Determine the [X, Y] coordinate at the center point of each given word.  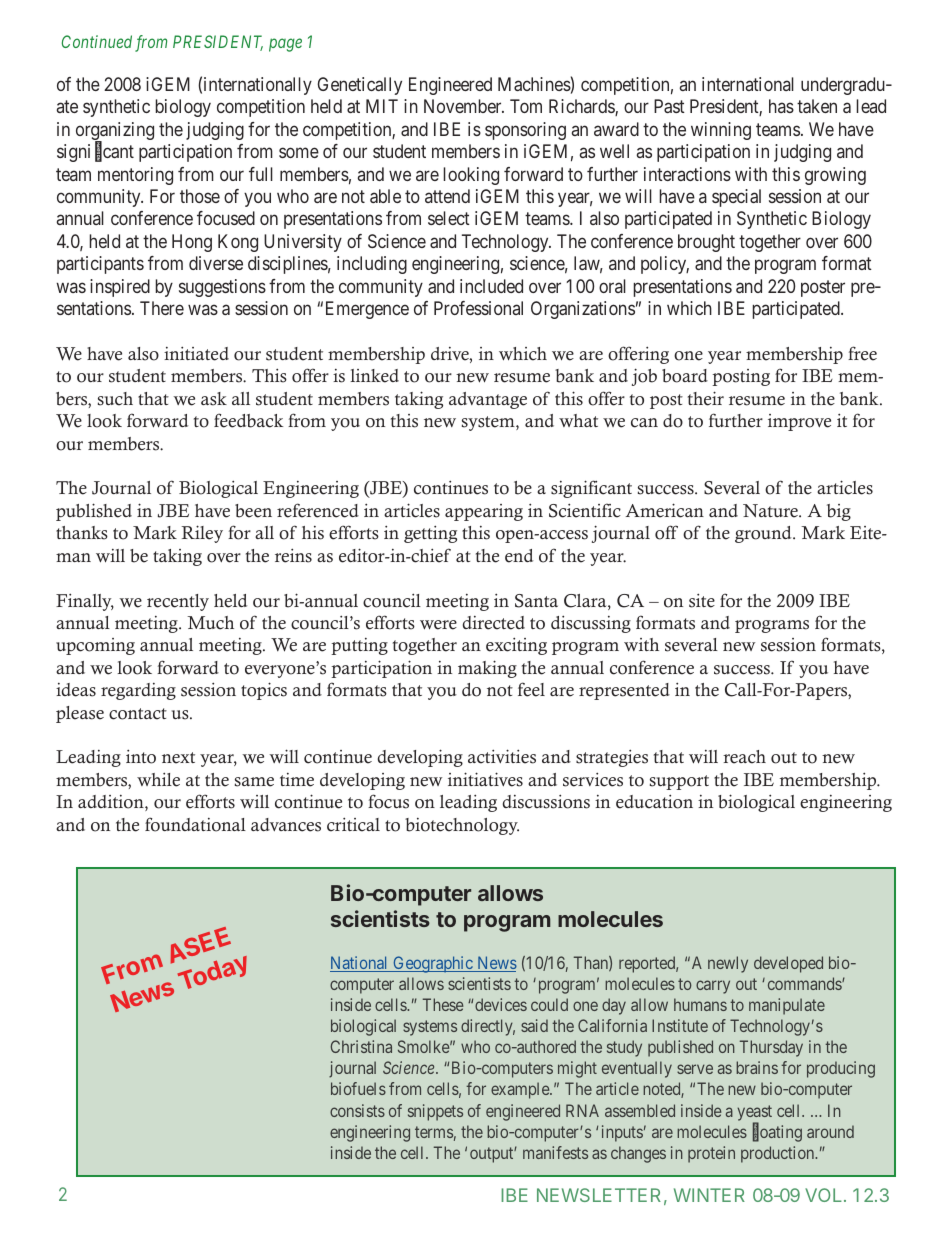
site [702, 600]
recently [178, 602]
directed [494, 623]
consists [357, 1110]
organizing [115, 132]
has [781, 106]
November [464, 106]
